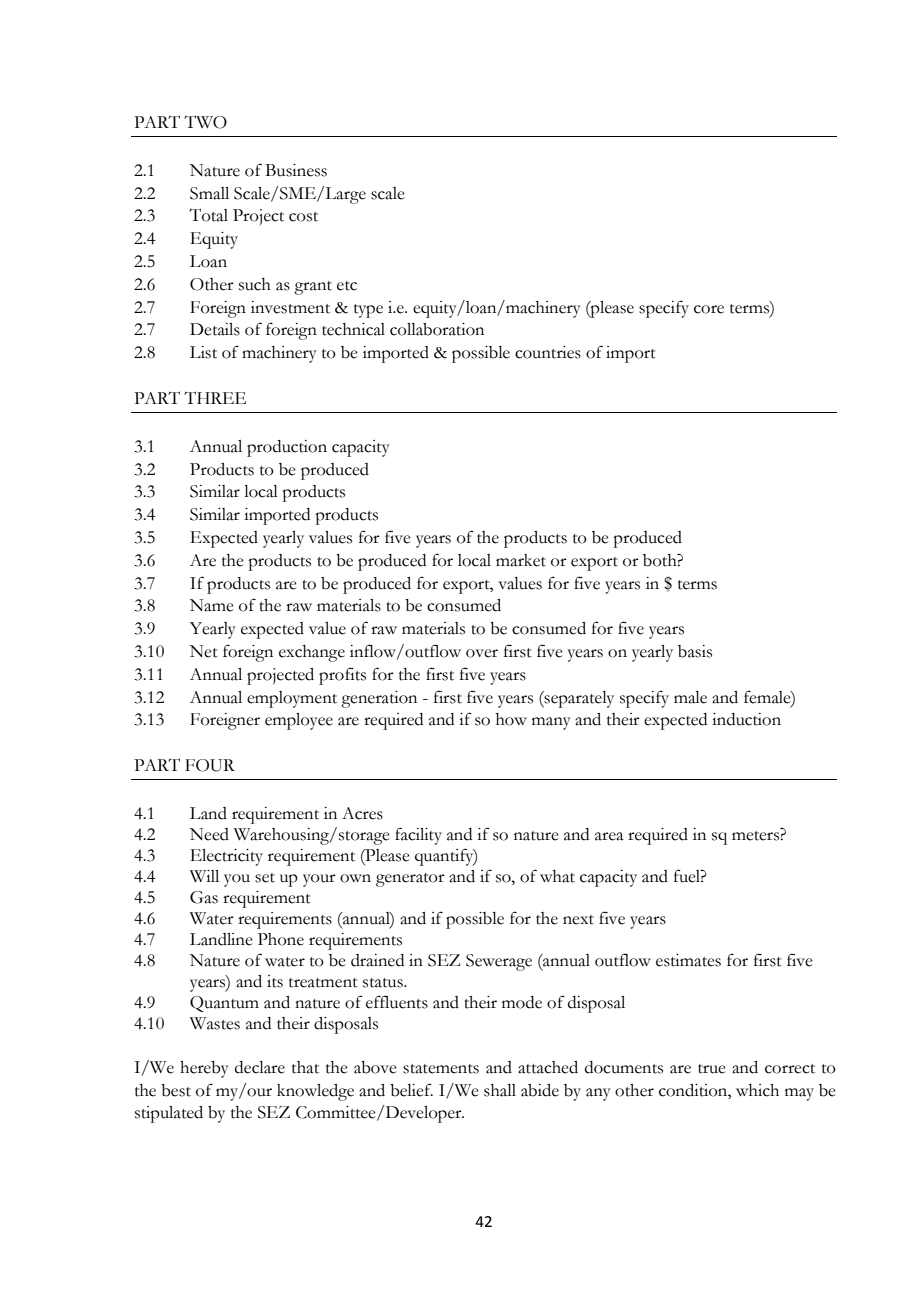 The height and width of the document is (1308, 924). I want to click on core, so click(709, 309).
